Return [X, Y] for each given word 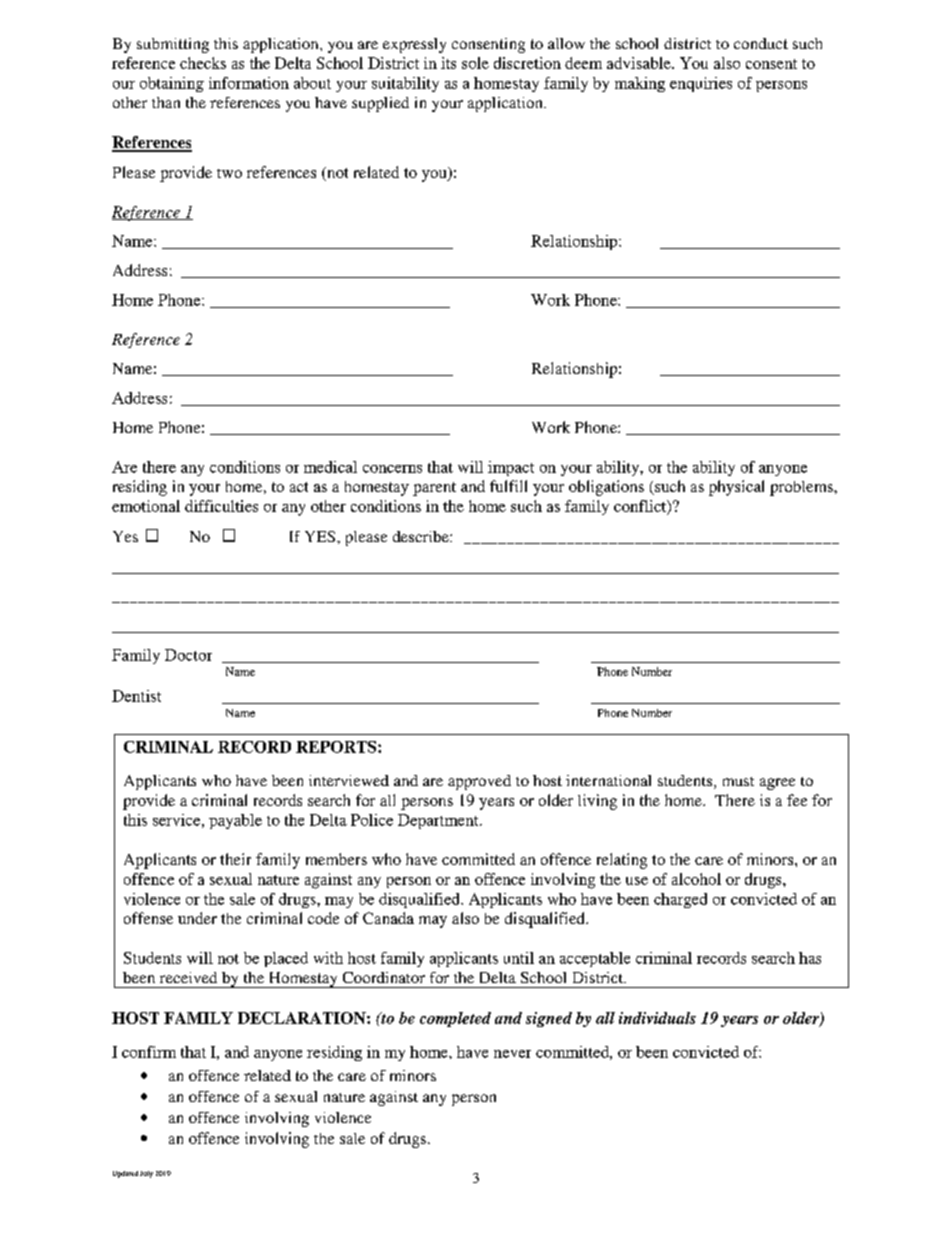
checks [203, 63]
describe [422, 536]
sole [475, 63]
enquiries [701, 84]
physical [736, 488]
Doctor [188, 655]
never [512, 1054]
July [146, 1174]
